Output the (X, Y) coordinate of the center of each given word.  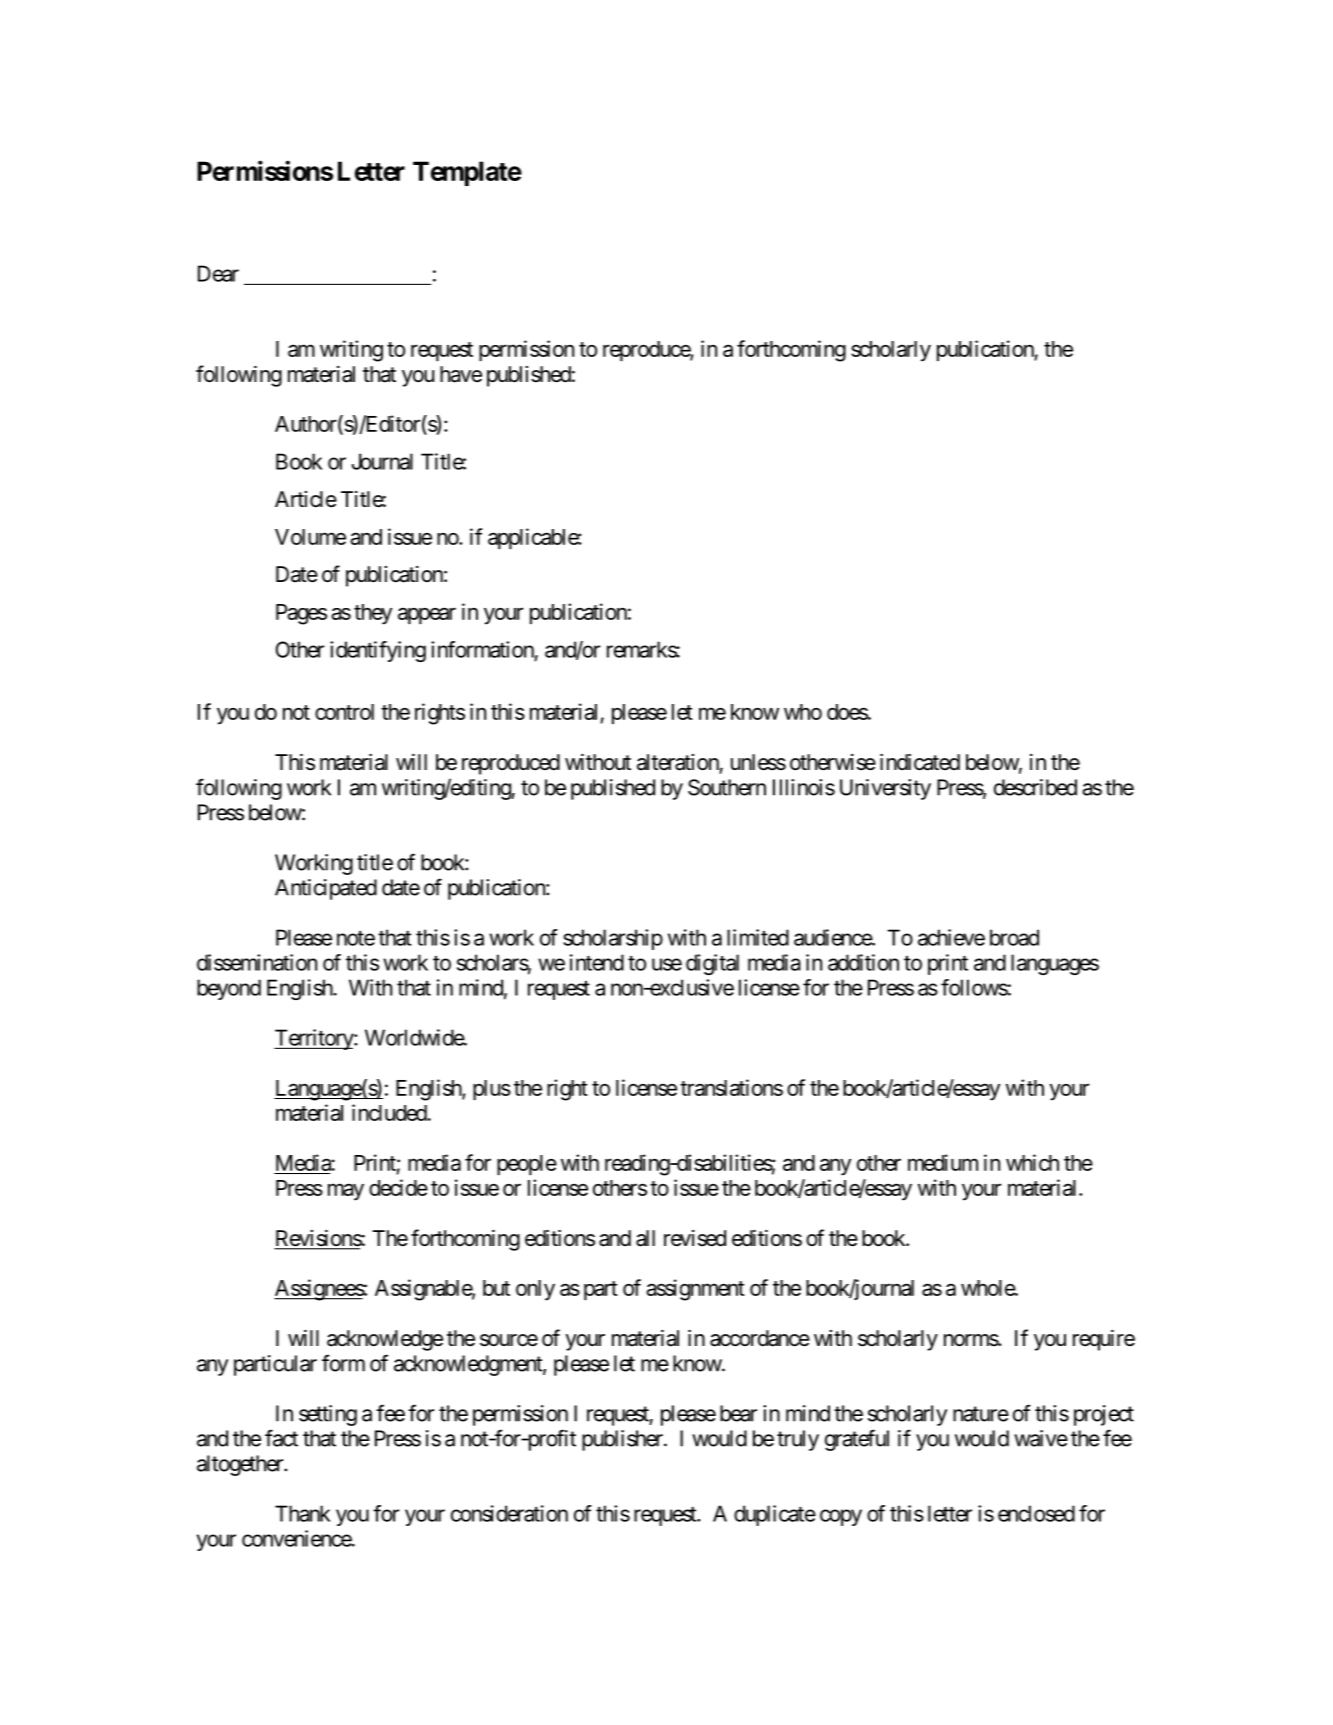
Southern (727, 787)
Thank (303, 1513)
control (344, 712)
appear (427, 615)
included (390, 1112)
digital (712, 964)
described (1035, 787)
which (1032, 1162)
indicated (920, 762)
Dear (218, 273)
